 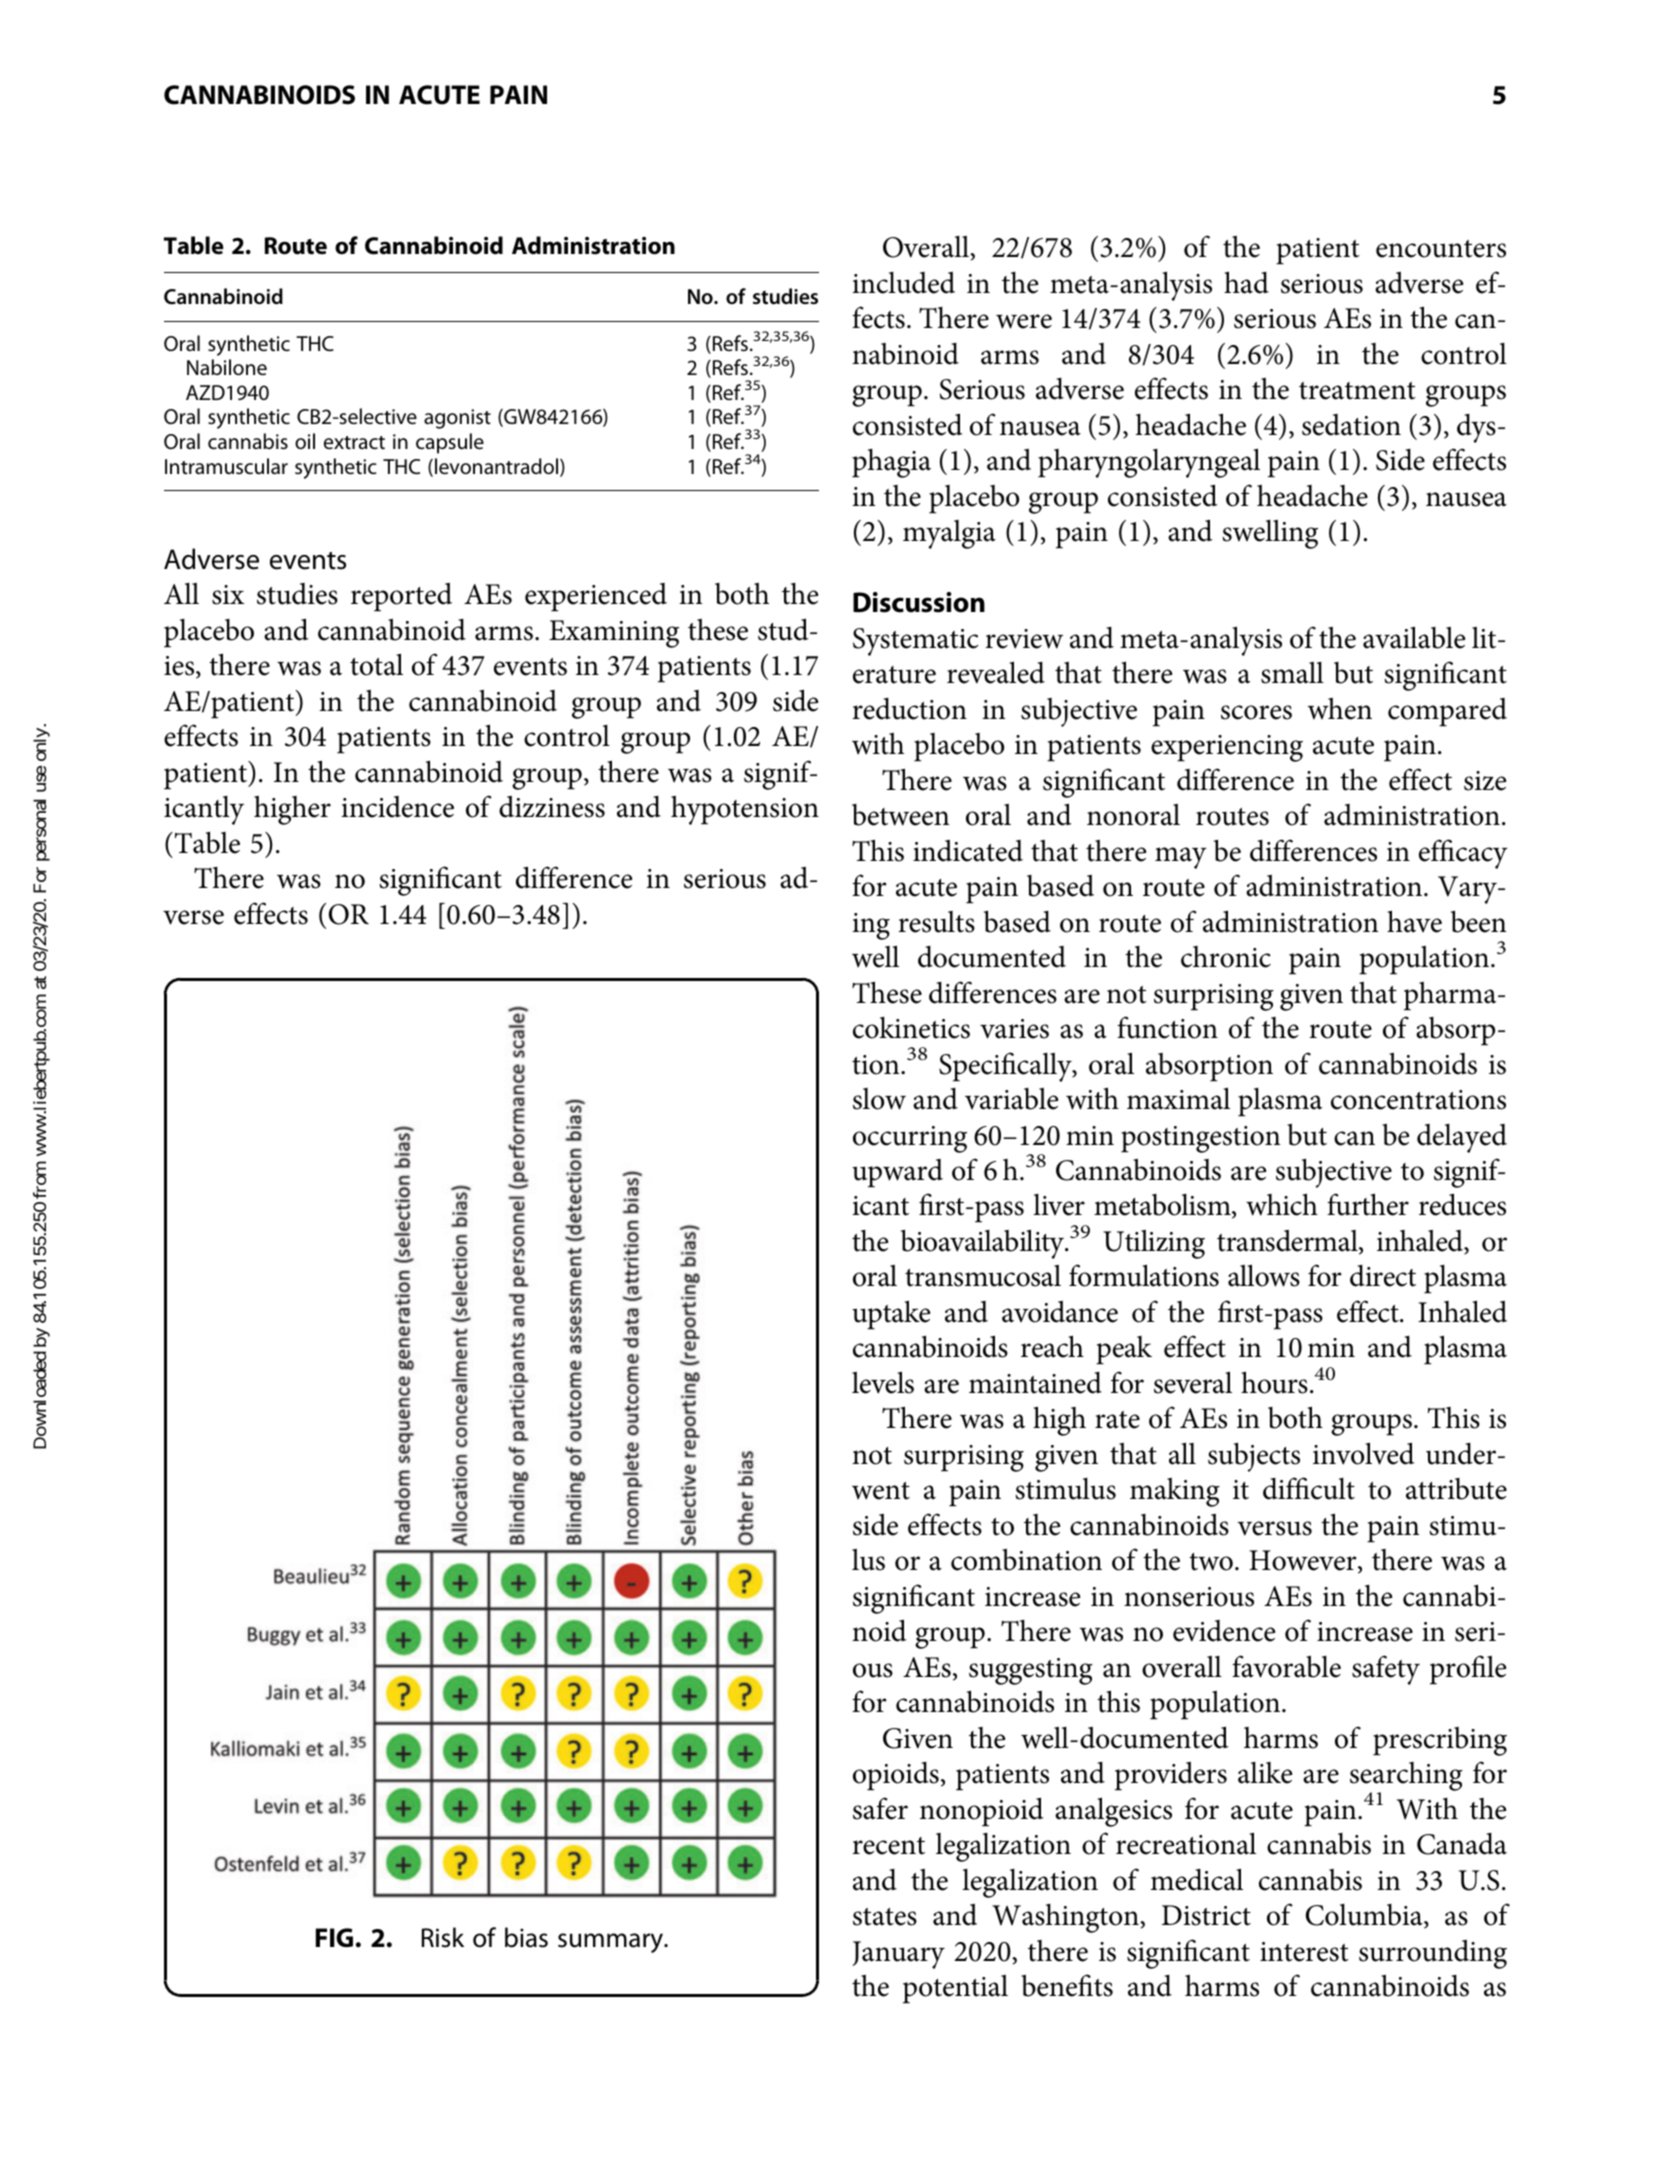 I want to click on suggesting, so click(x=1031, y=1671).
